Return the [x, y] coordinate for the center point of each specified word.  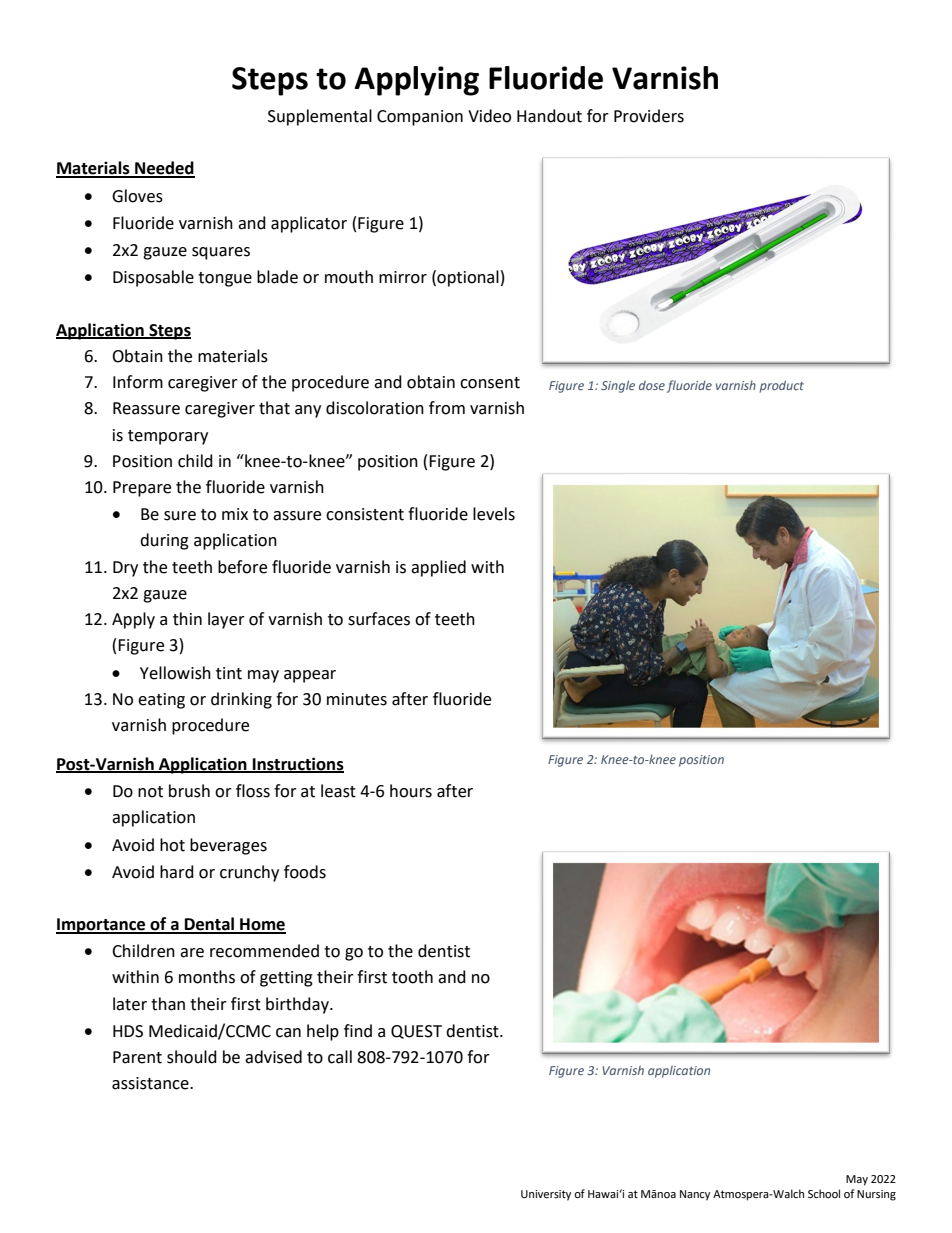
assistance [151, 1083]
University [546, 1195]
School [824, 1193]
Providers [649, 116]
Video [489, 116]
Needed [164, 169]
